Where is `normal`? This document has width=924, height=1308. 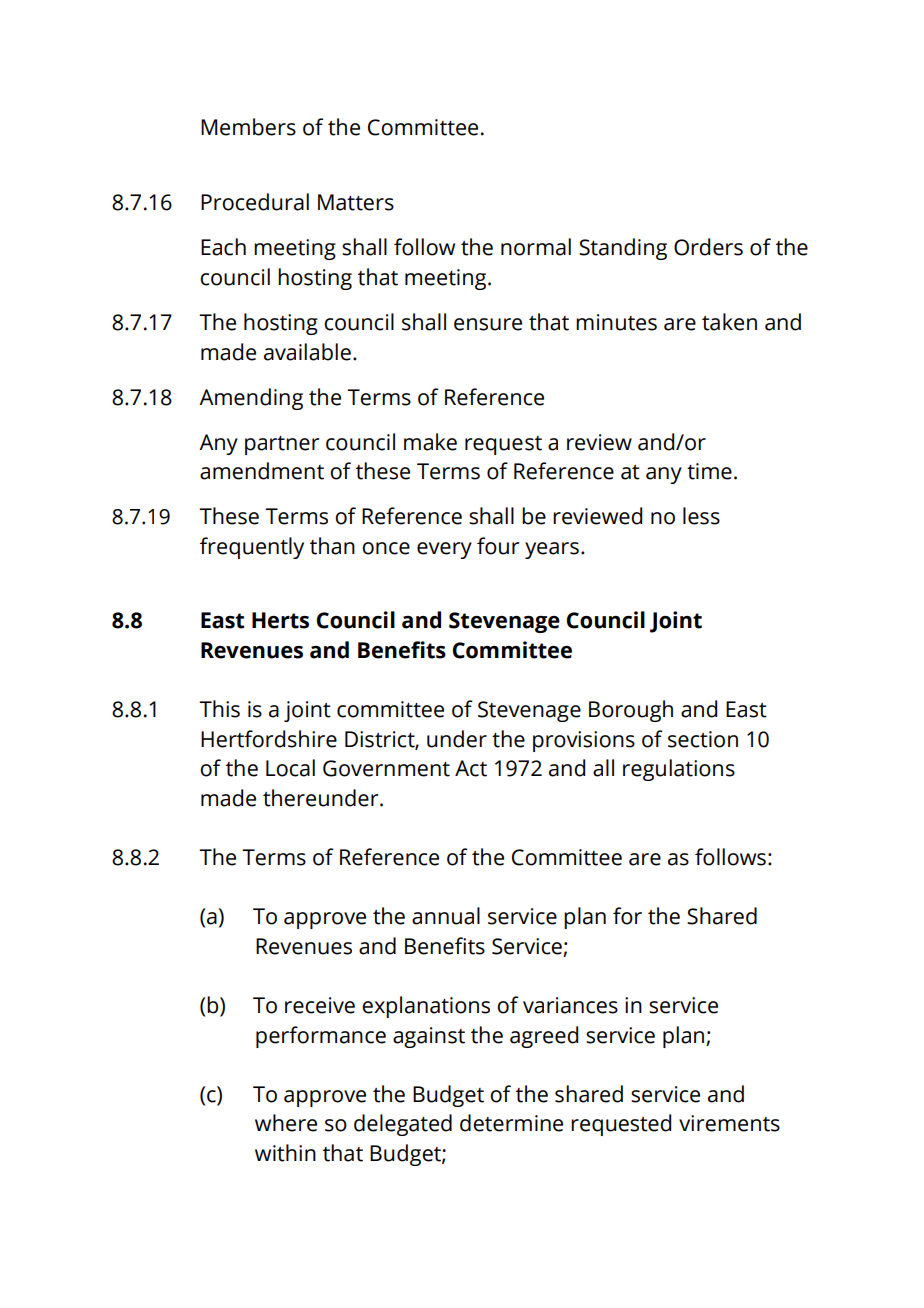 normal is located at coordinates (536, 247).
